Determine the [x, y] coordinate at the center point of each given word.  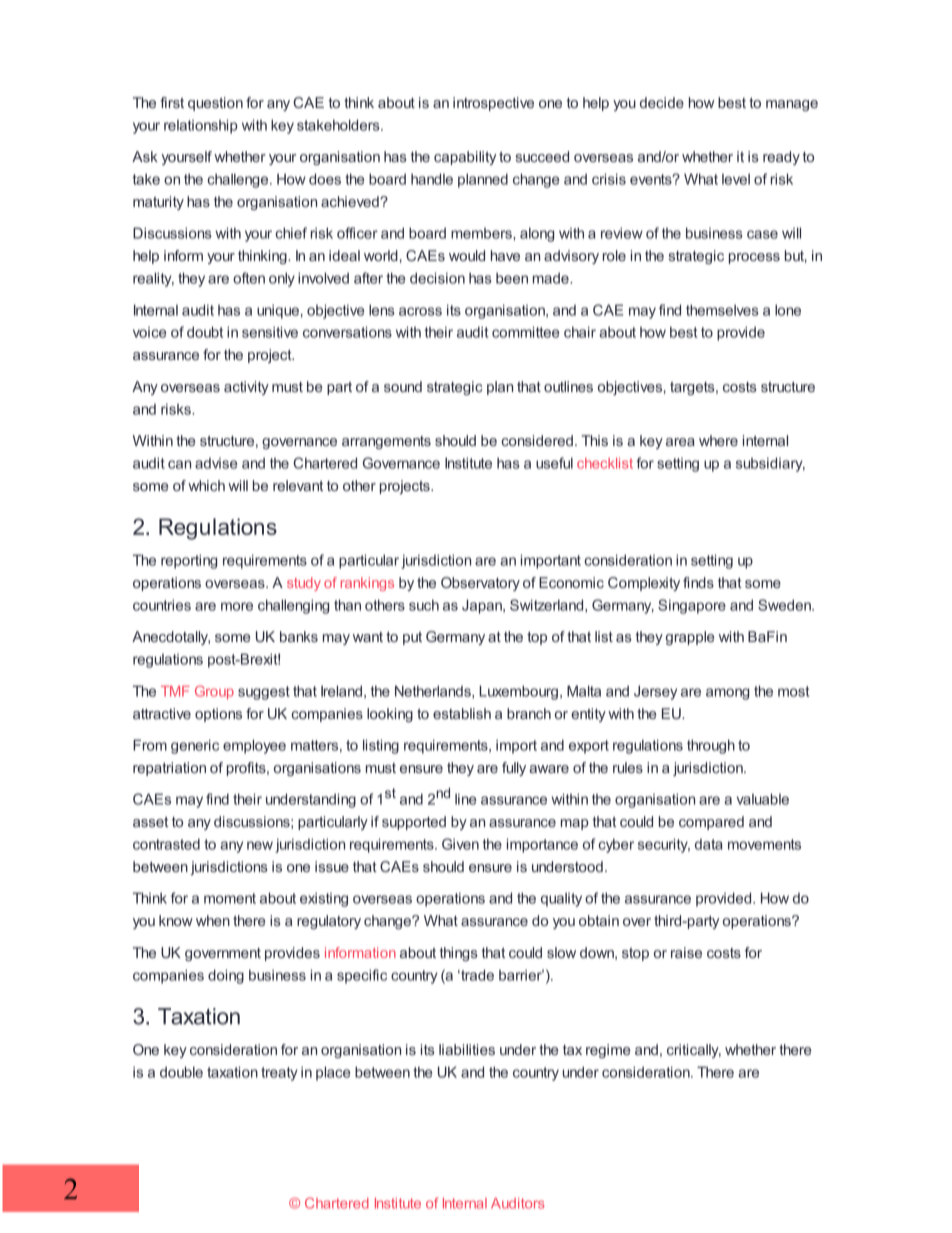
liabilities [467, 1049]
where [718, 440]
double [181, 1072]
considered [537, 440]
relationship [201, 126]
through [711, 746]
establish [462, 713]
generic [195, 746]
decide [662, 102]
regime [608, 1051]
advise [216, 463]
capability [465, 158]
